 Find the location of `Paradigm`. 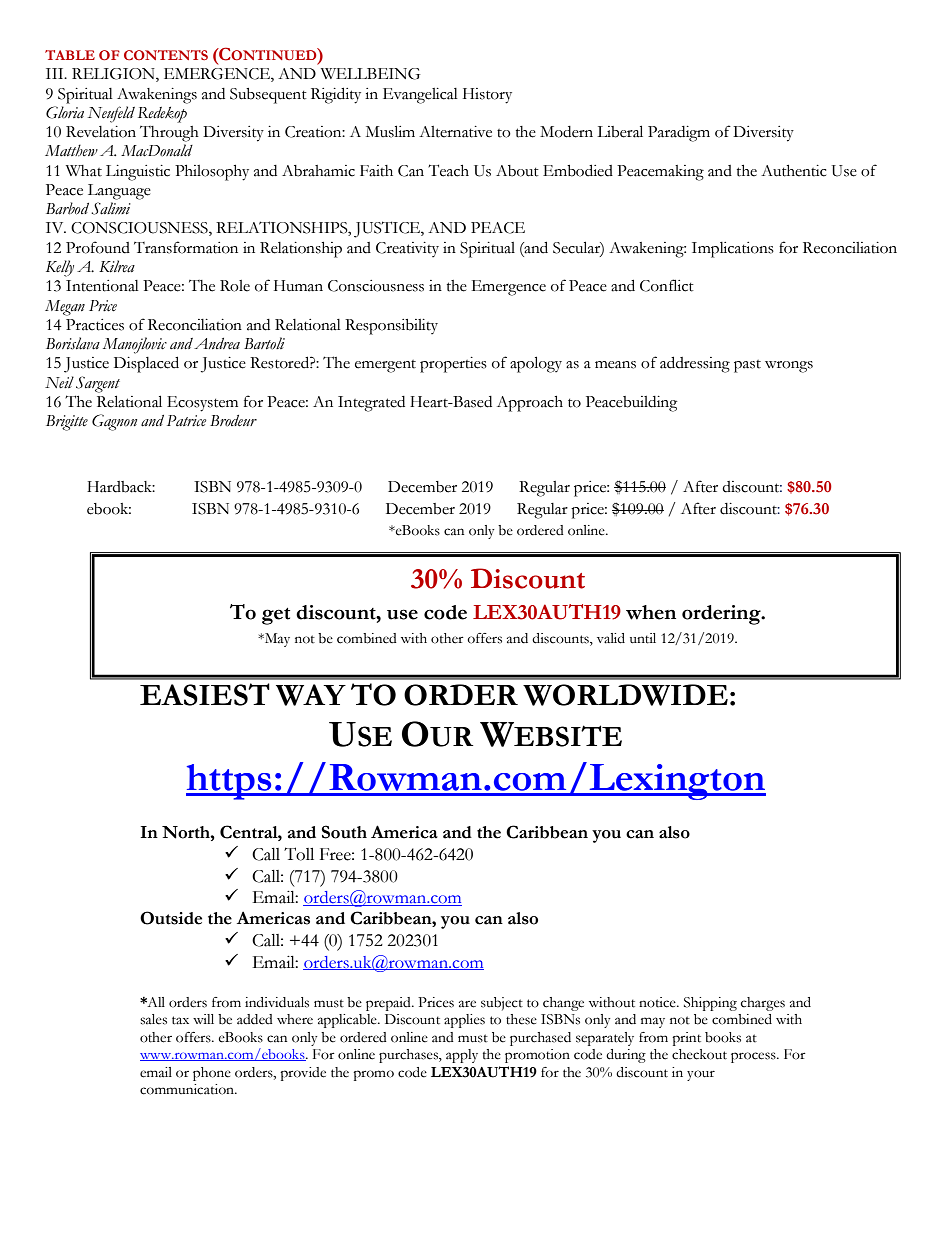

Paradigm is located at coordinates (679, 134).
